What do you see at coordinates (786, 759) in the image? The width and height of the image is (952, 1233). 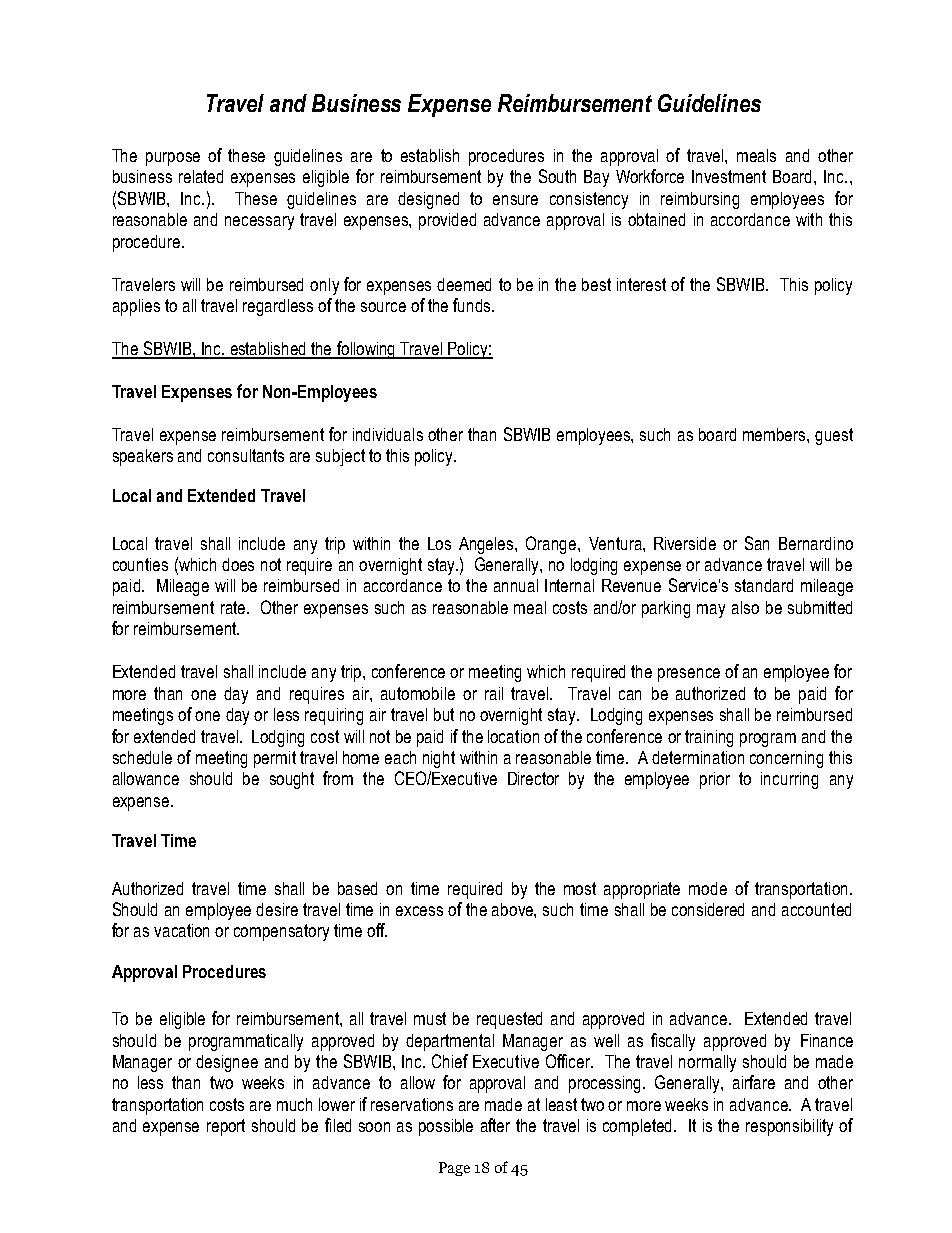 I see `concerning` at bounding box center [786, 759].
